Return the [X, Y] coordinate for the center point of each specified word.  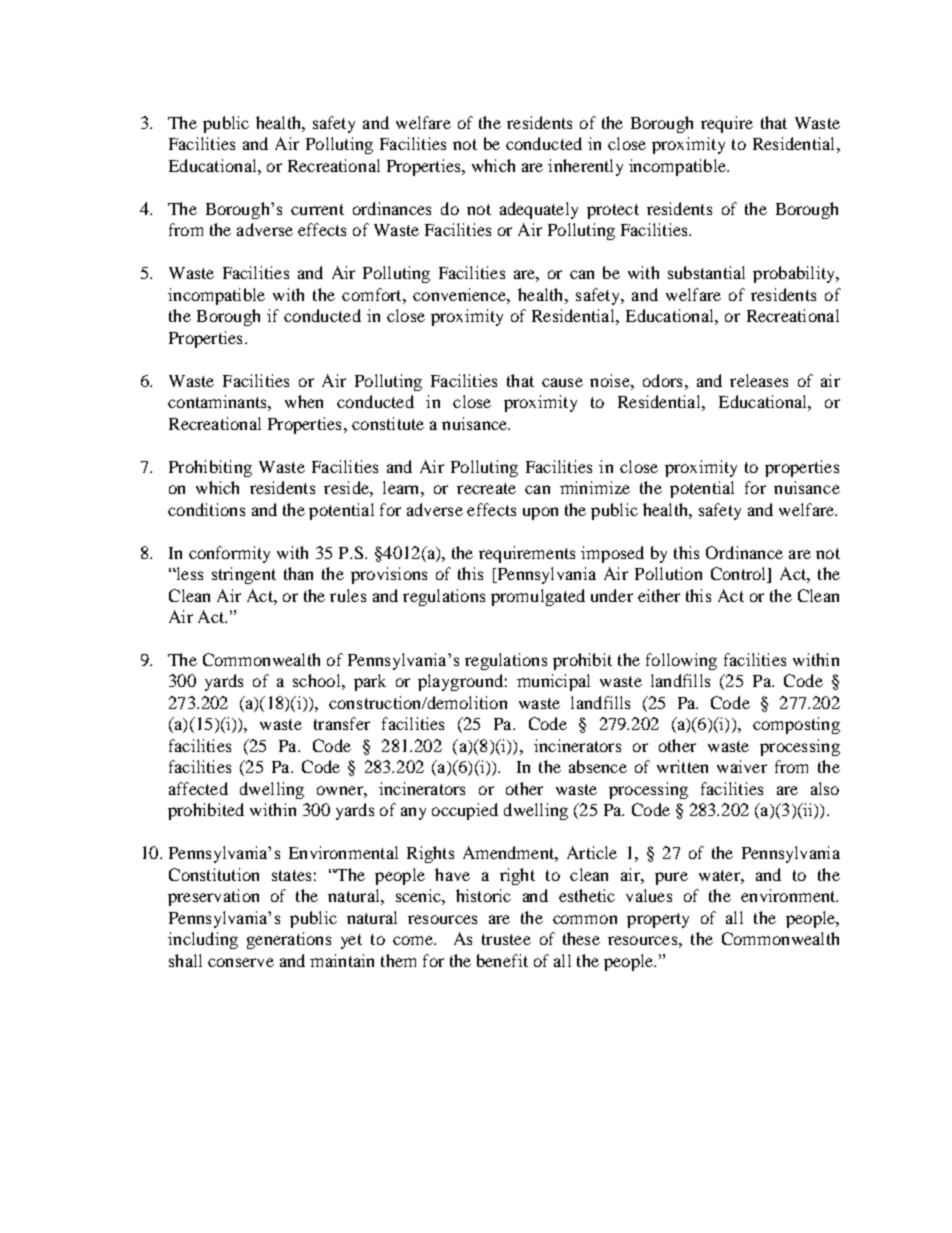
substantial [706, 272]
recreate [486, 488]
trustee [506, 939]
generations [289, 940]
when [304, 401]
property [658, 920]
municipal [553, 682]
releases [759, 380]
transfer [342, 723]
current [317, 209]
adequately [539, 210]
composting [796, 725]
